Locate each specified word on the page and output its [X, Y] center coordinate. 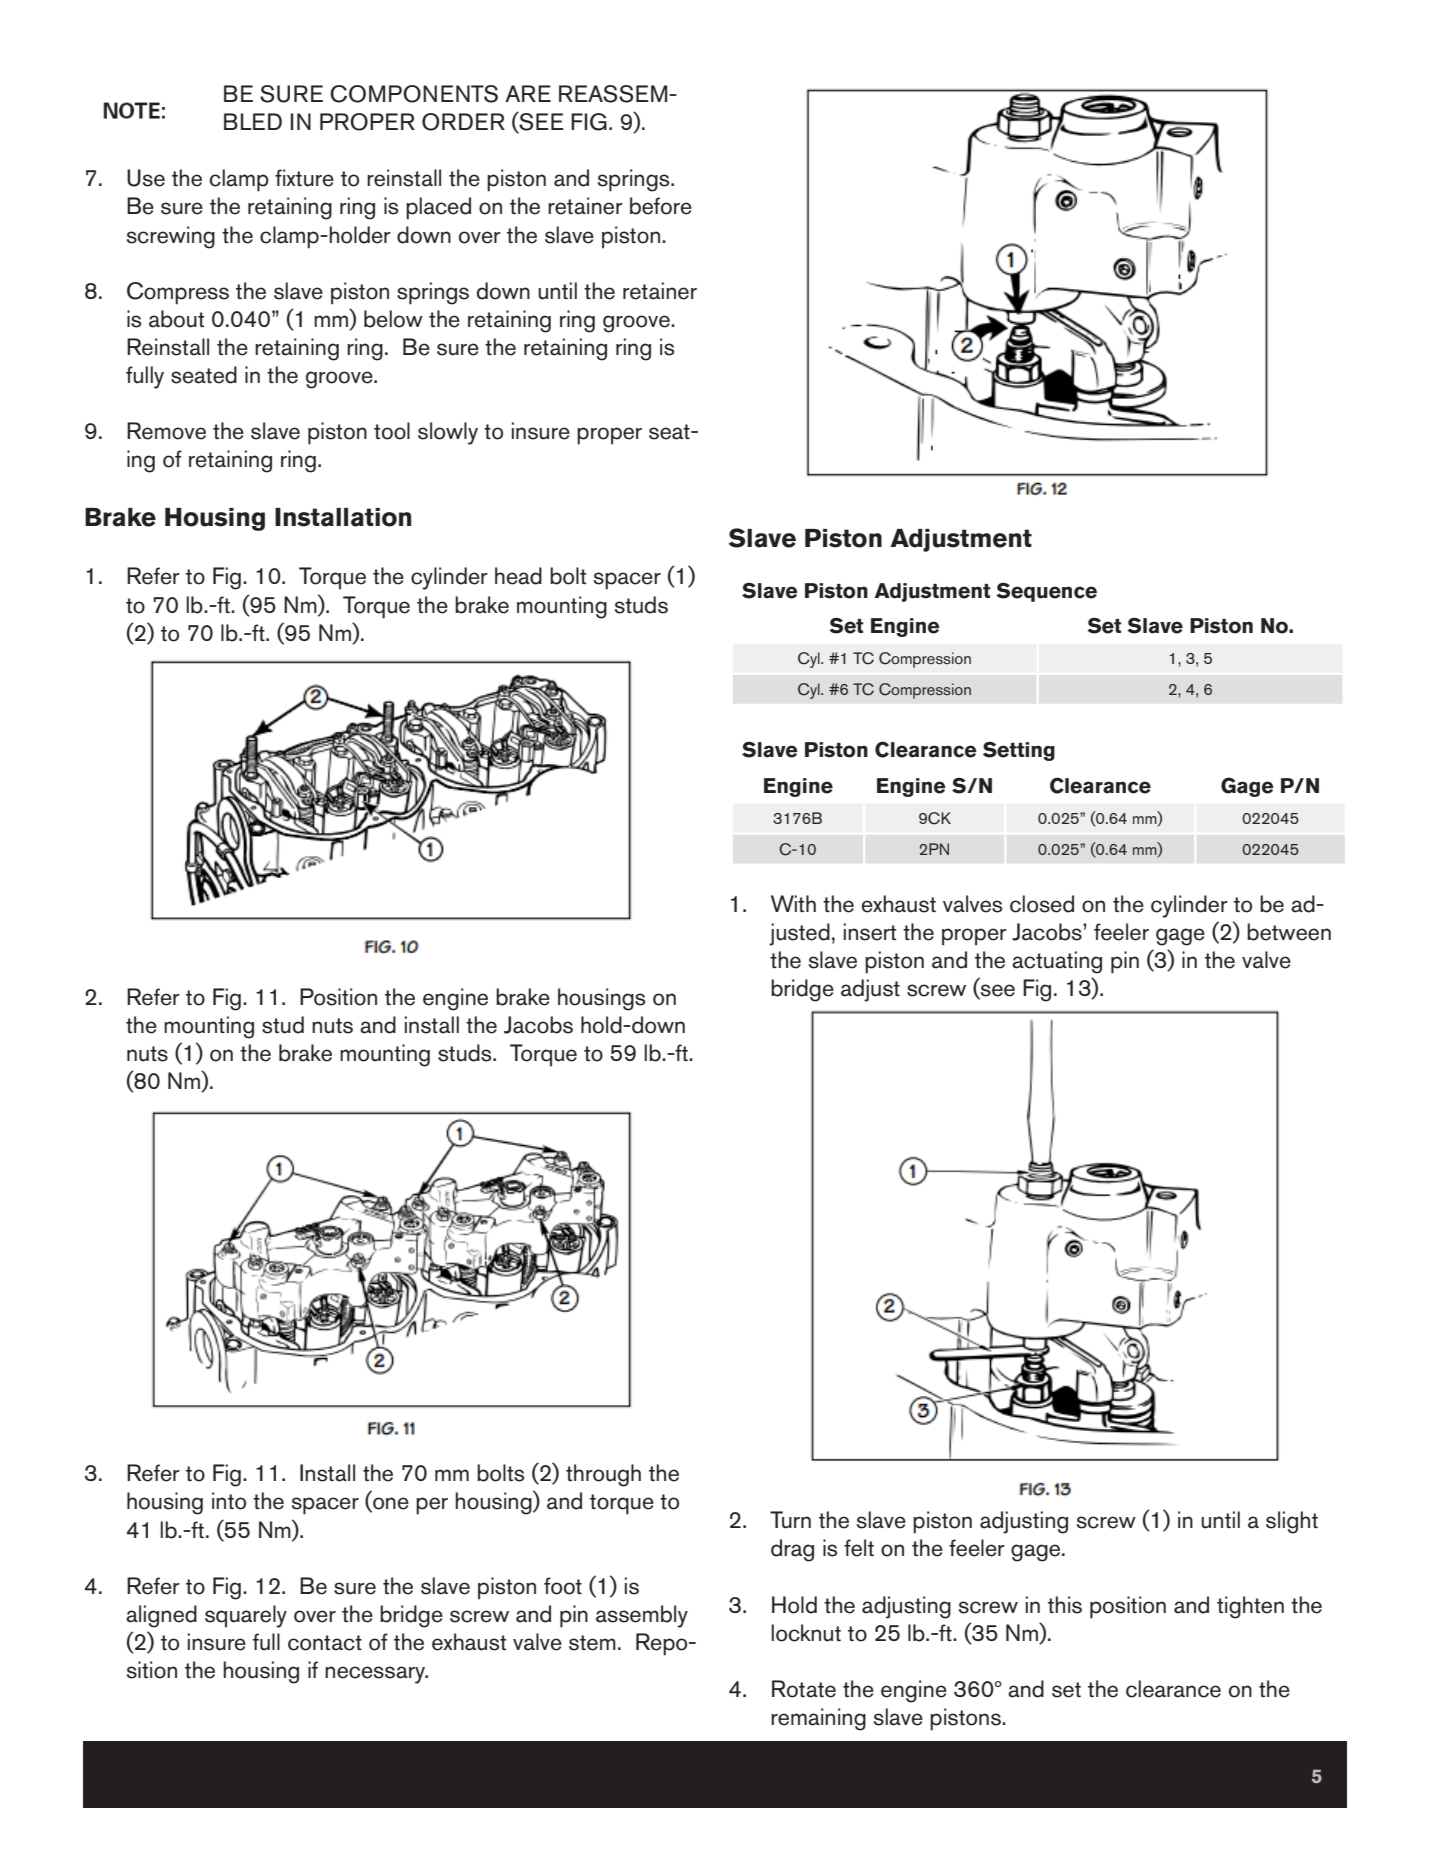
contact [325, 1643]
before [661, 206]
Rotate [804, 1689]
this [1065, 1605]
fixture [304, 178]
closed [1042, 904]
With [793, 903]
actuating [1057, 962]
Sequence [1046, 592]
